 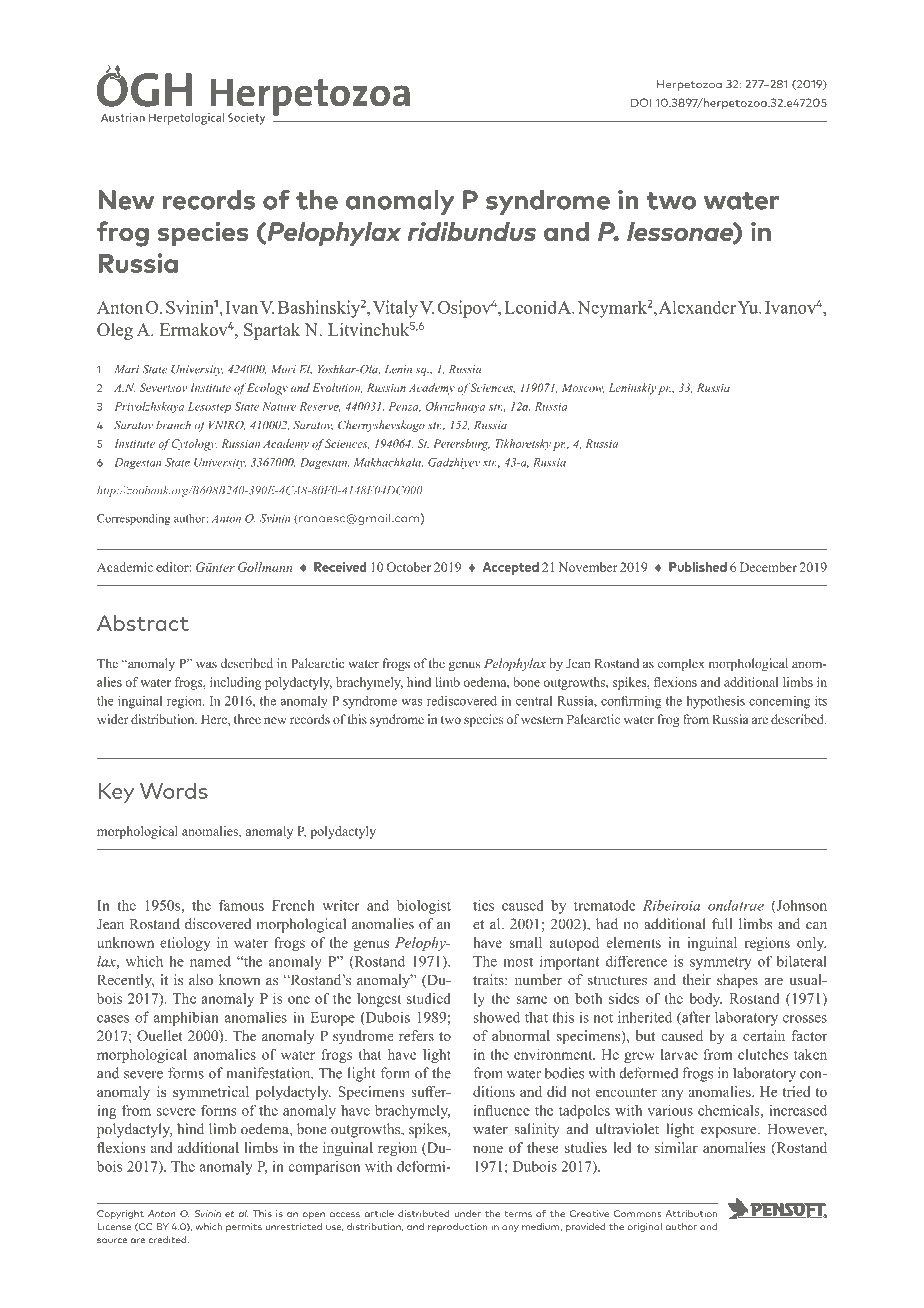 I want to click on Oleg, so click(x=115, y=331).
